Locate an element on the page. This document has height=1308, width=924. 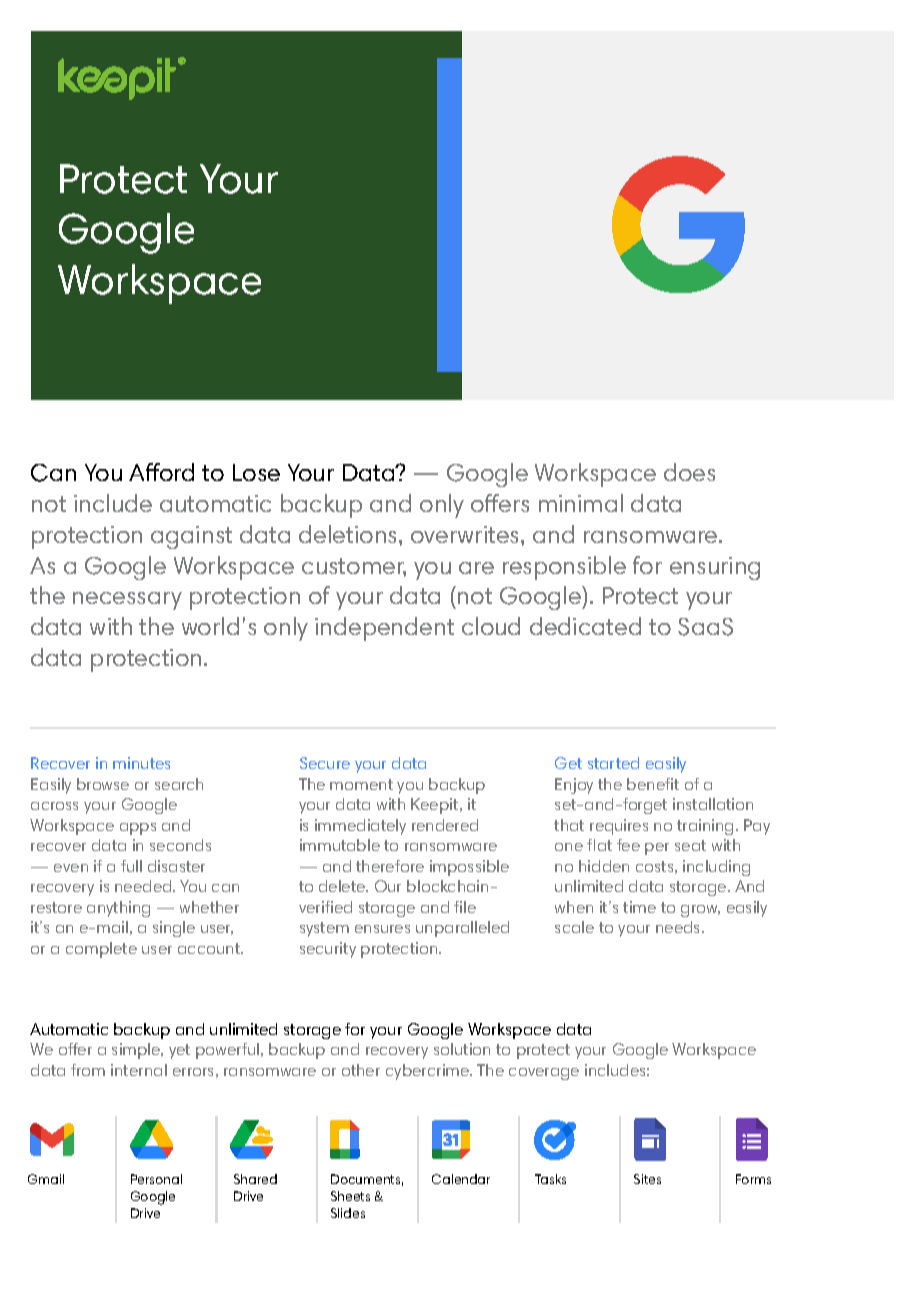
Sheets is located at coordinates (350, 1196).
